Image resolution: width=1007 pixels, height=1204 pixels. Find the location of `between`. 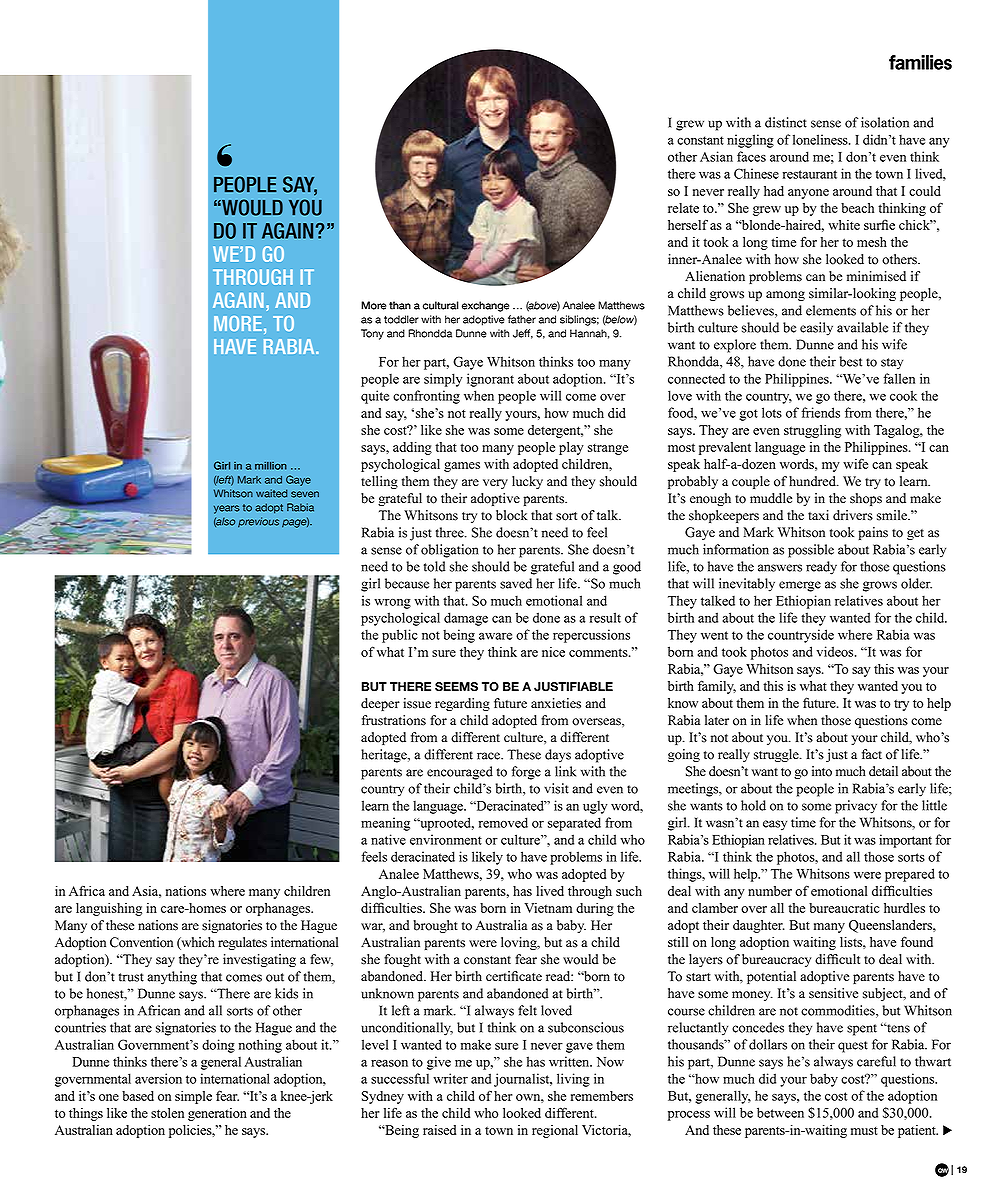

between is located at coordinates (780, 1112).
